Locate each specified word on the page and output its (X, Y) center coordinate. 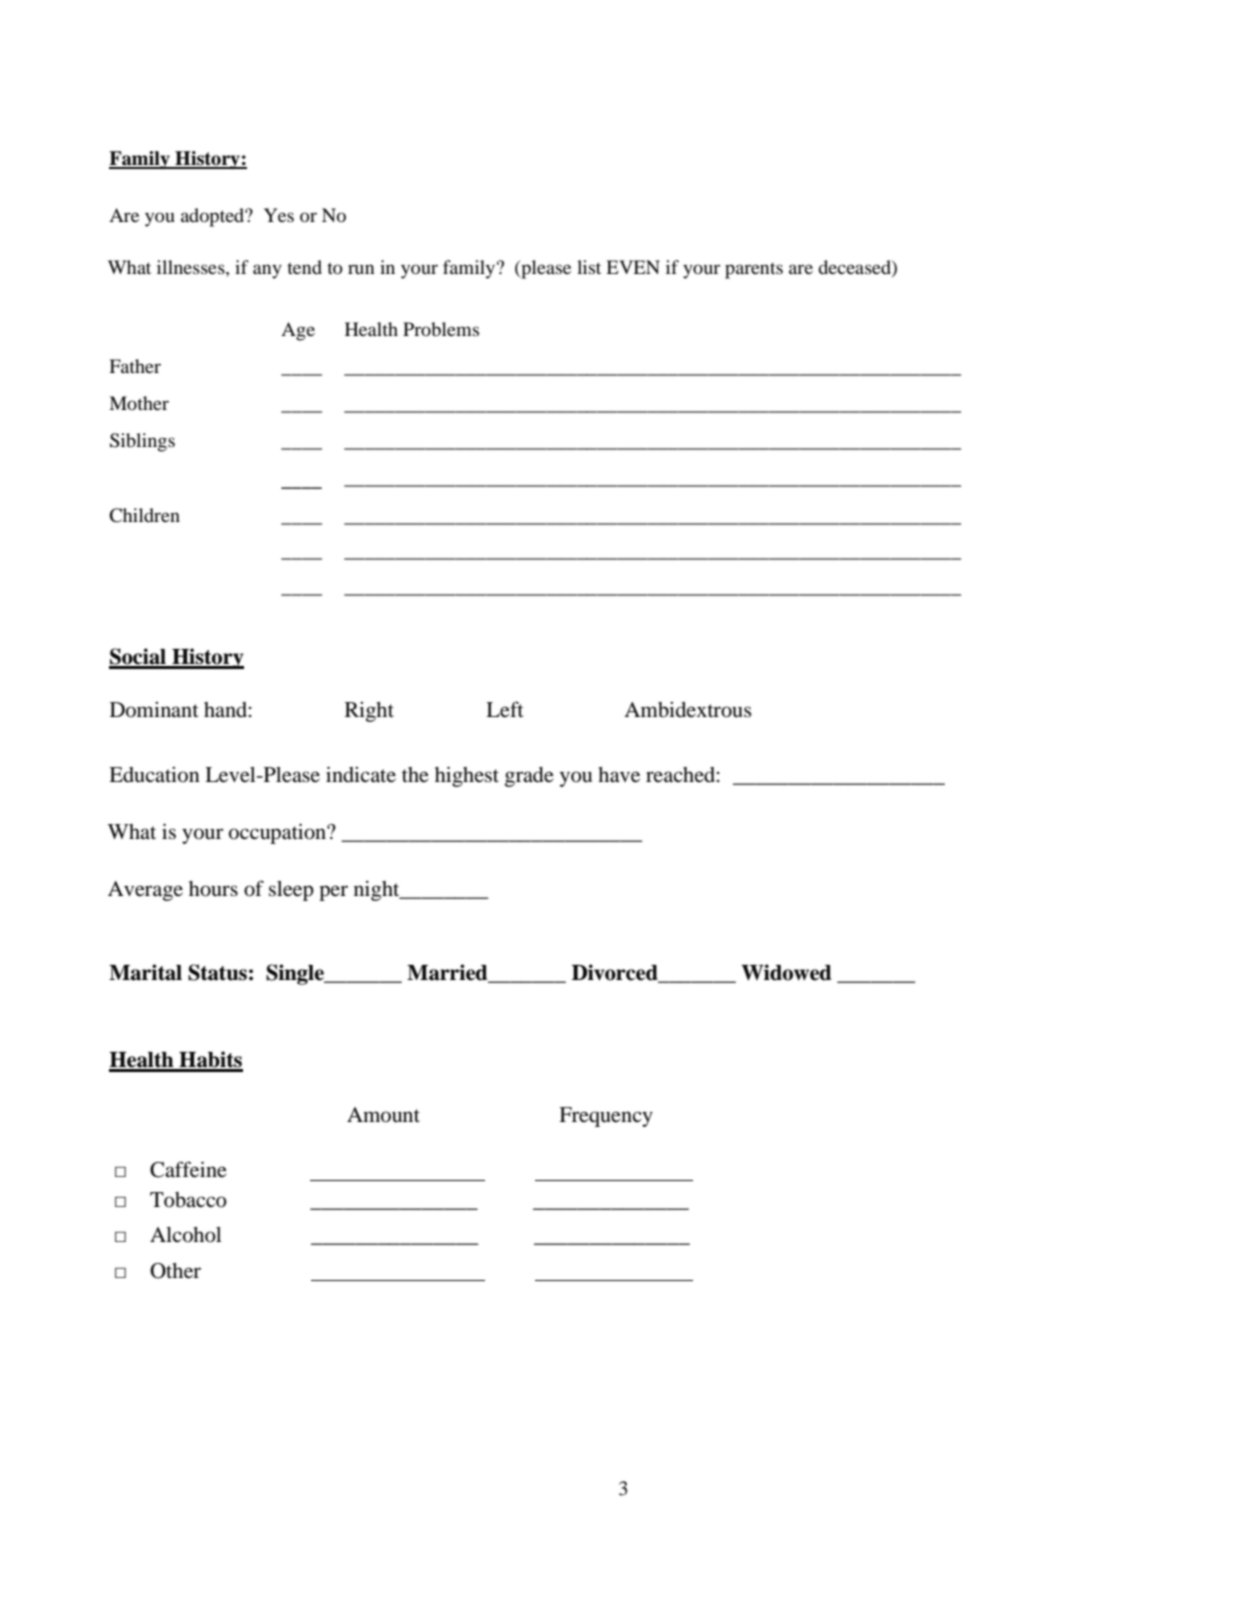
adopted (213, 217)
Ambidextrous (688, 710)
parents (754, 271)
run (361, 269)
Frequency (606, 1117)
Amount (383, 1115)
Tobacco (188, 1200)
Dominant (154, 710)
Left (505, 709)
